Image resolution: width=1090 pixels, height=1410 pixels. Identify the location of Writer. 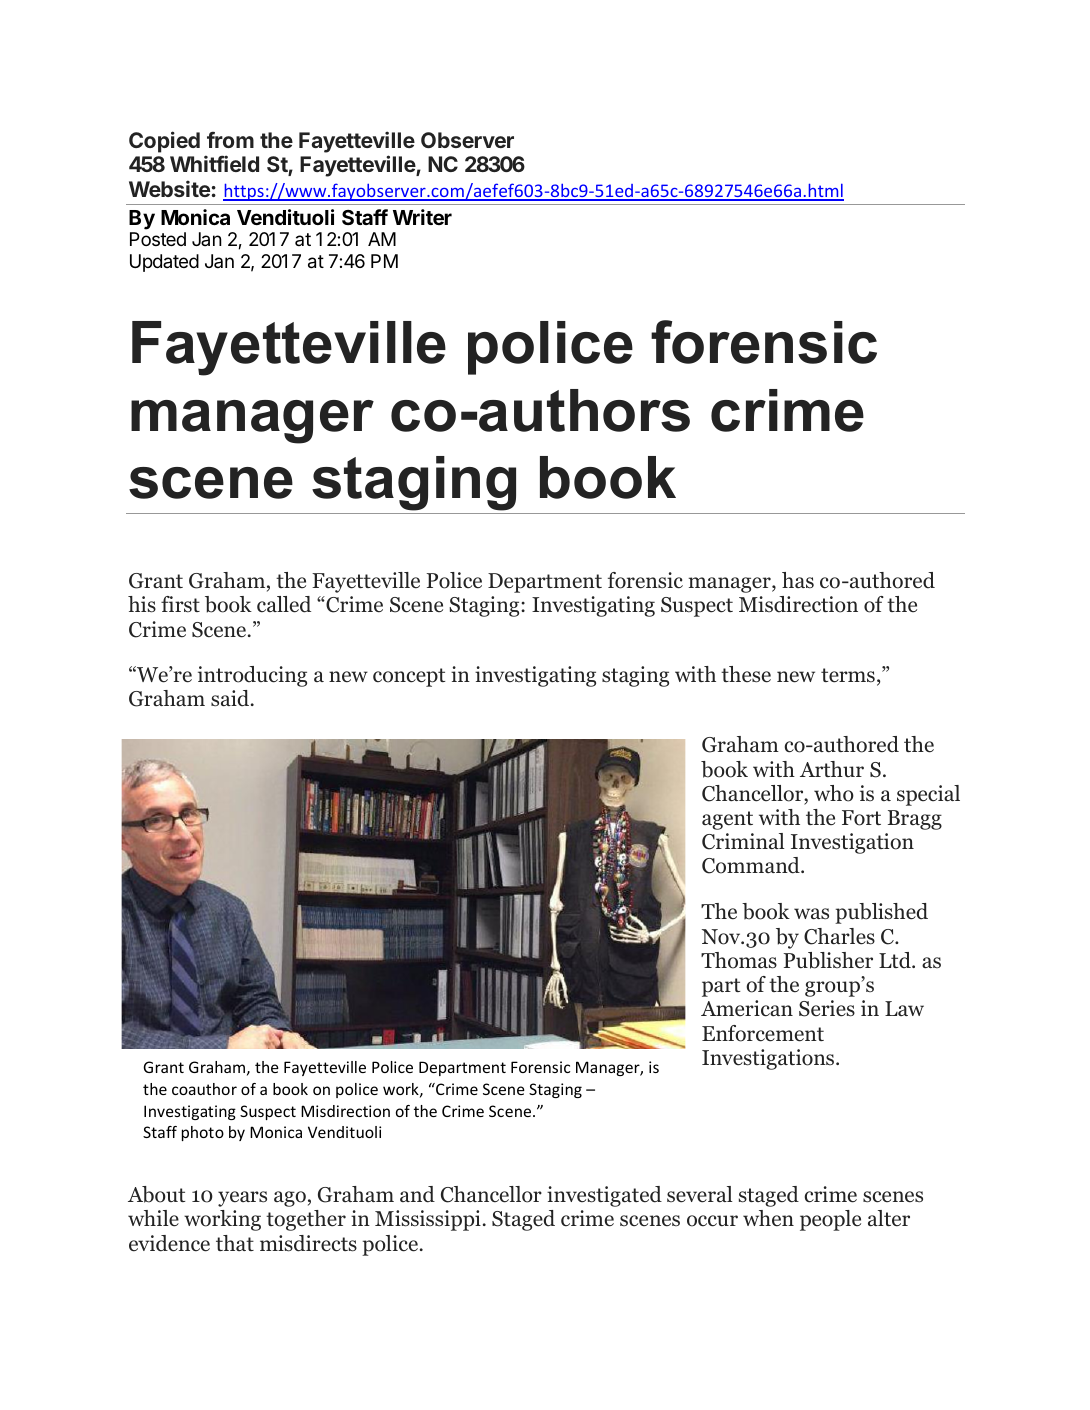
(422, 217).
